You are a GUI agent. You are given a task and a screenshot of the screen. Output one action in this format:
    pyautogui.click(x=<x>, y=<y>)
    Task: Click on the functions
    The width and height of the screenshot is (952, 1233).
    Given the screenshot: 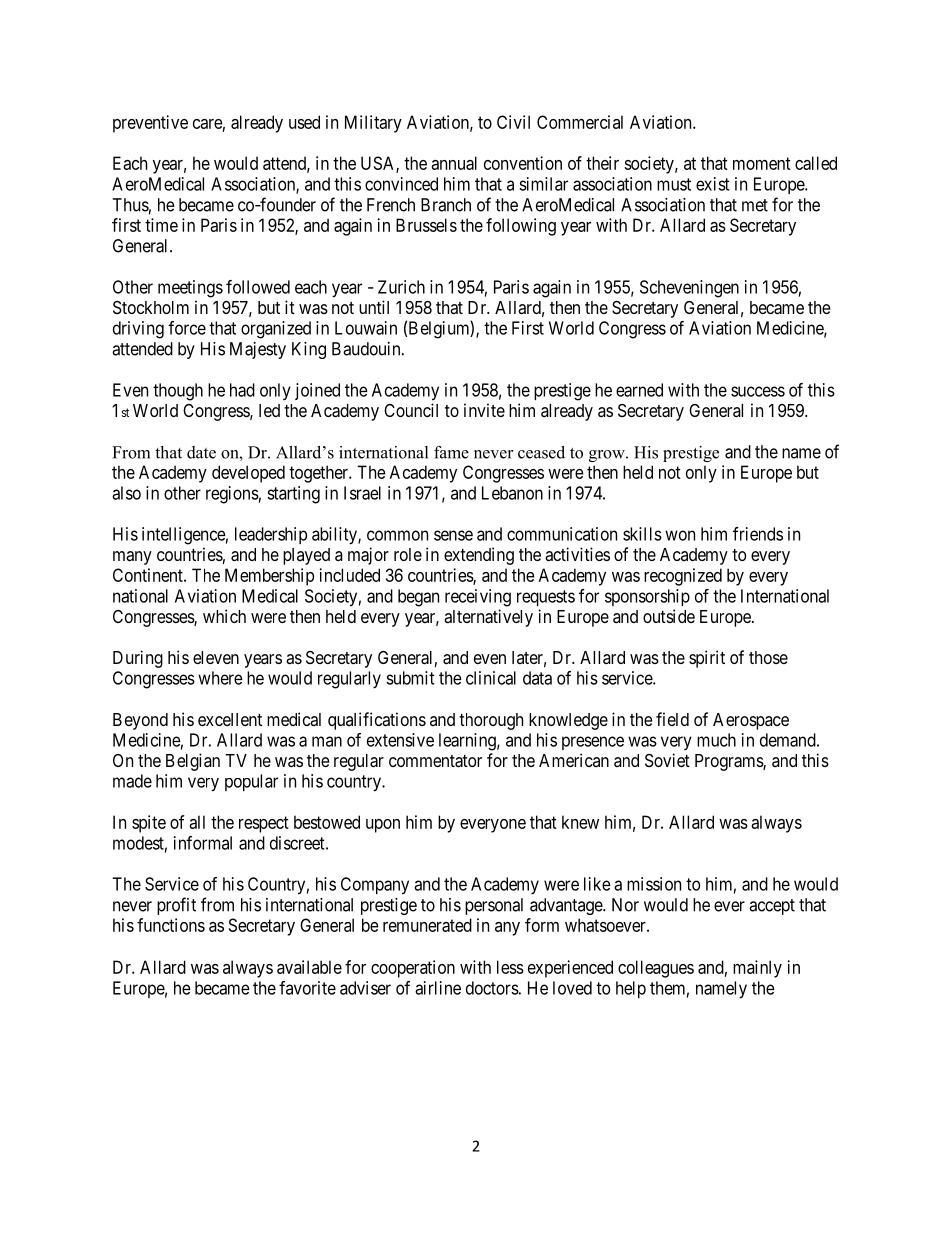 What is the action you would take?
    pyautogui.click(x=171, y=925)
